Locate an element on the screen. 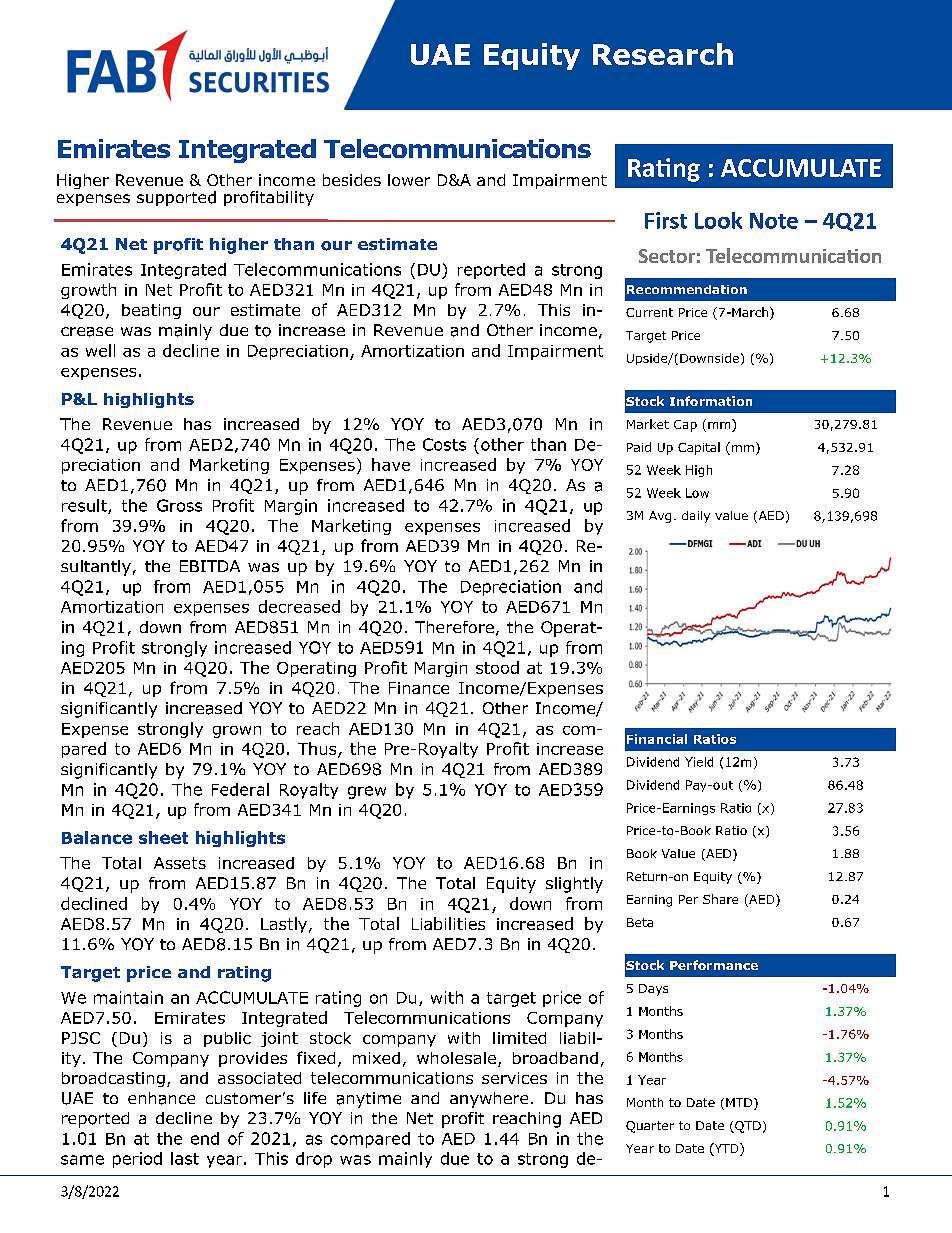 The width and height of the screenshot is (952, 1233). anytime is located at coordinates (369, 1100).
